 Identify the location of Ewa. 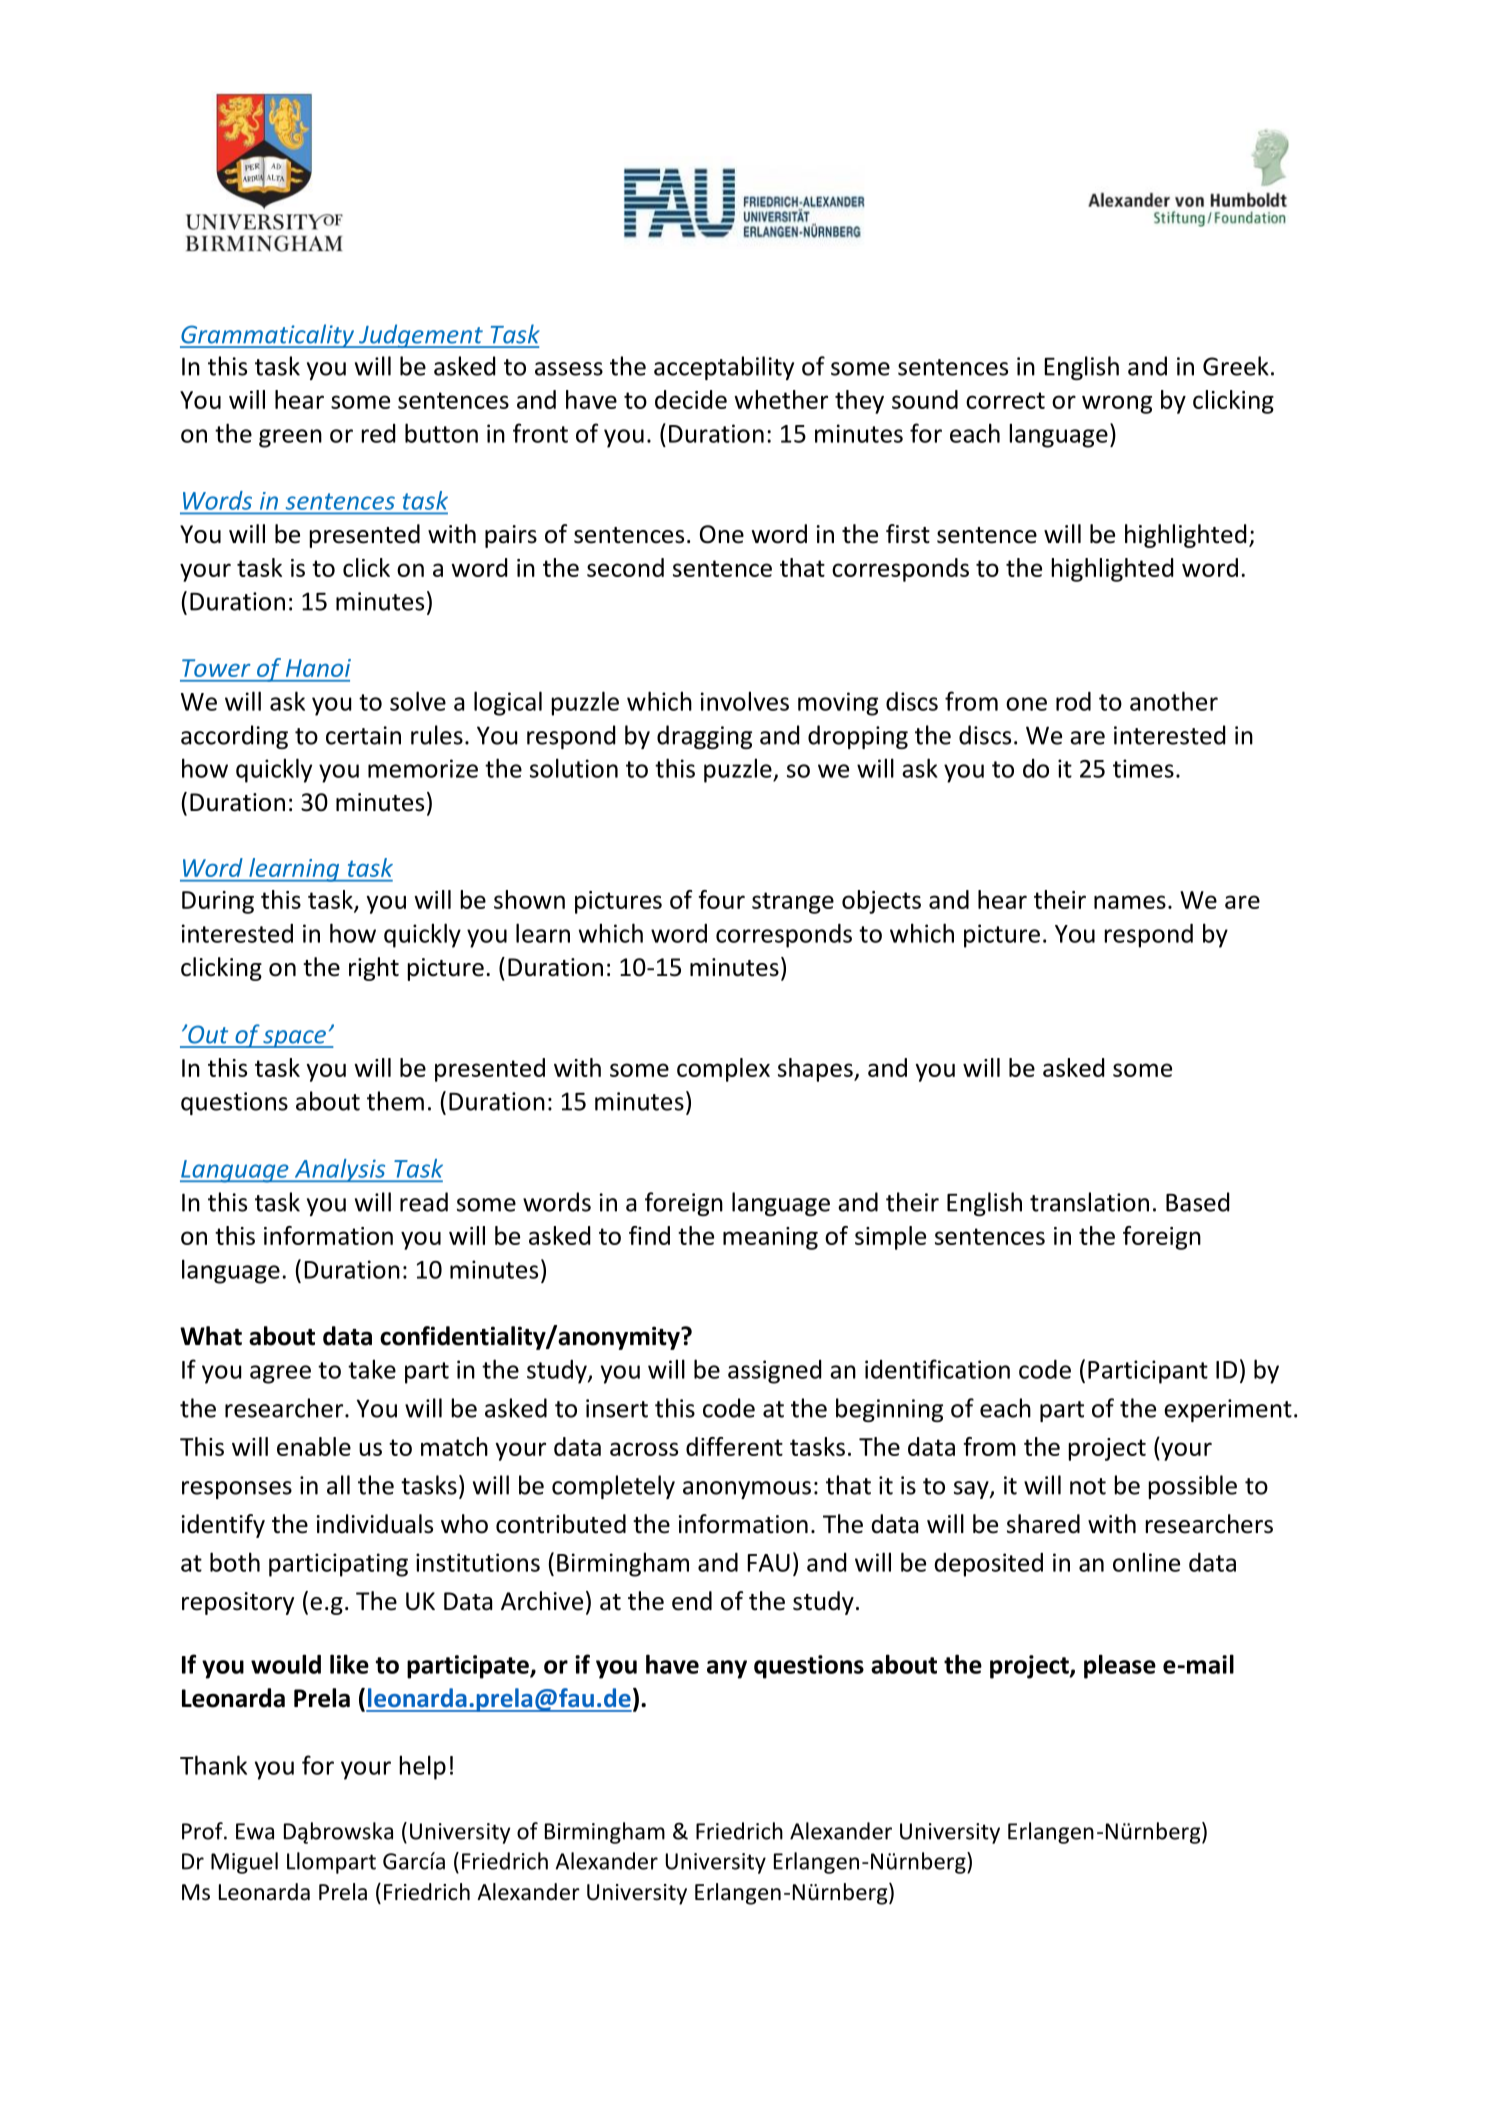
(255, 1831).
